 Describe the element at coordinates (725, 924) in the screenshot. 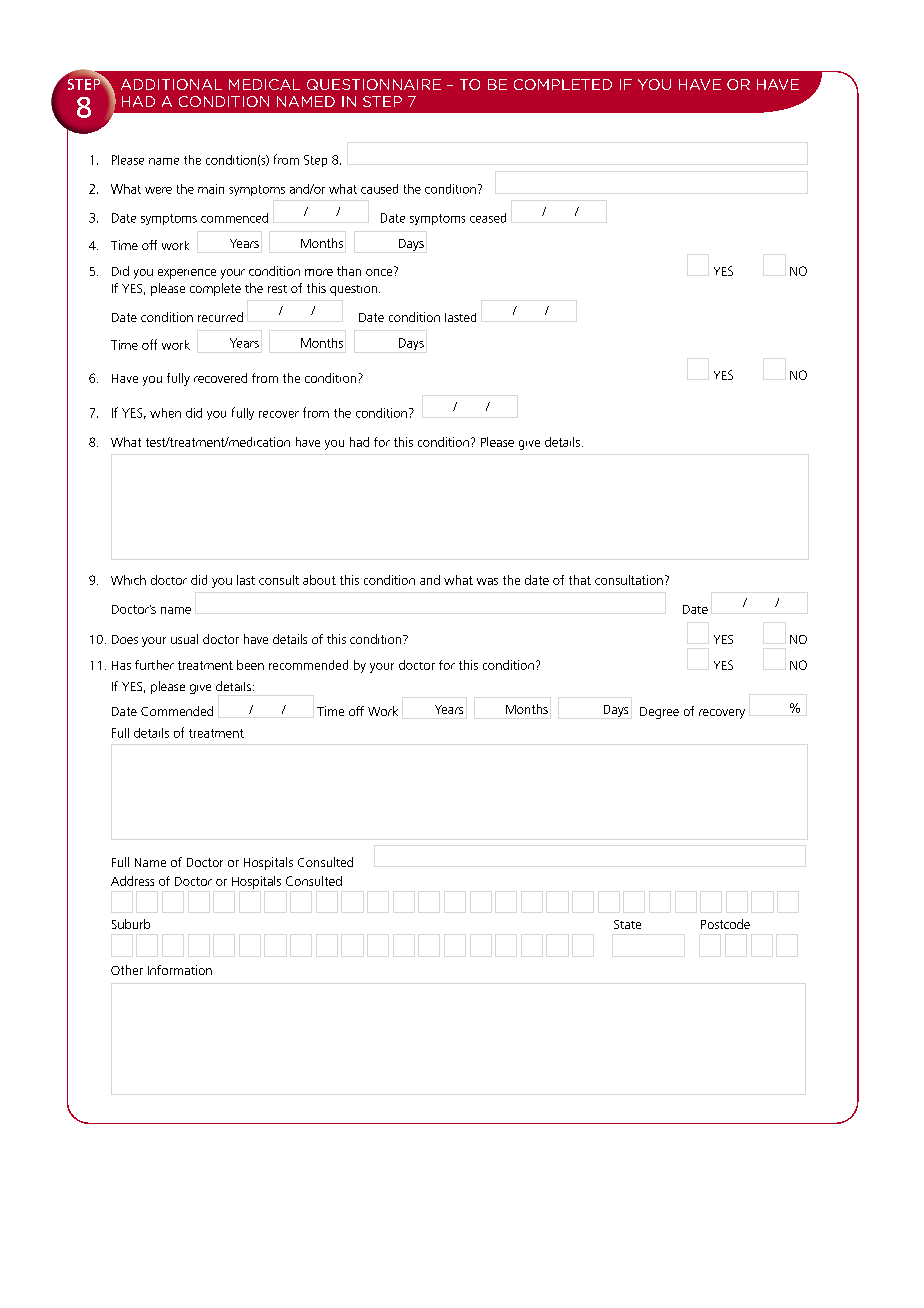

I see `Postcode` at that location.
